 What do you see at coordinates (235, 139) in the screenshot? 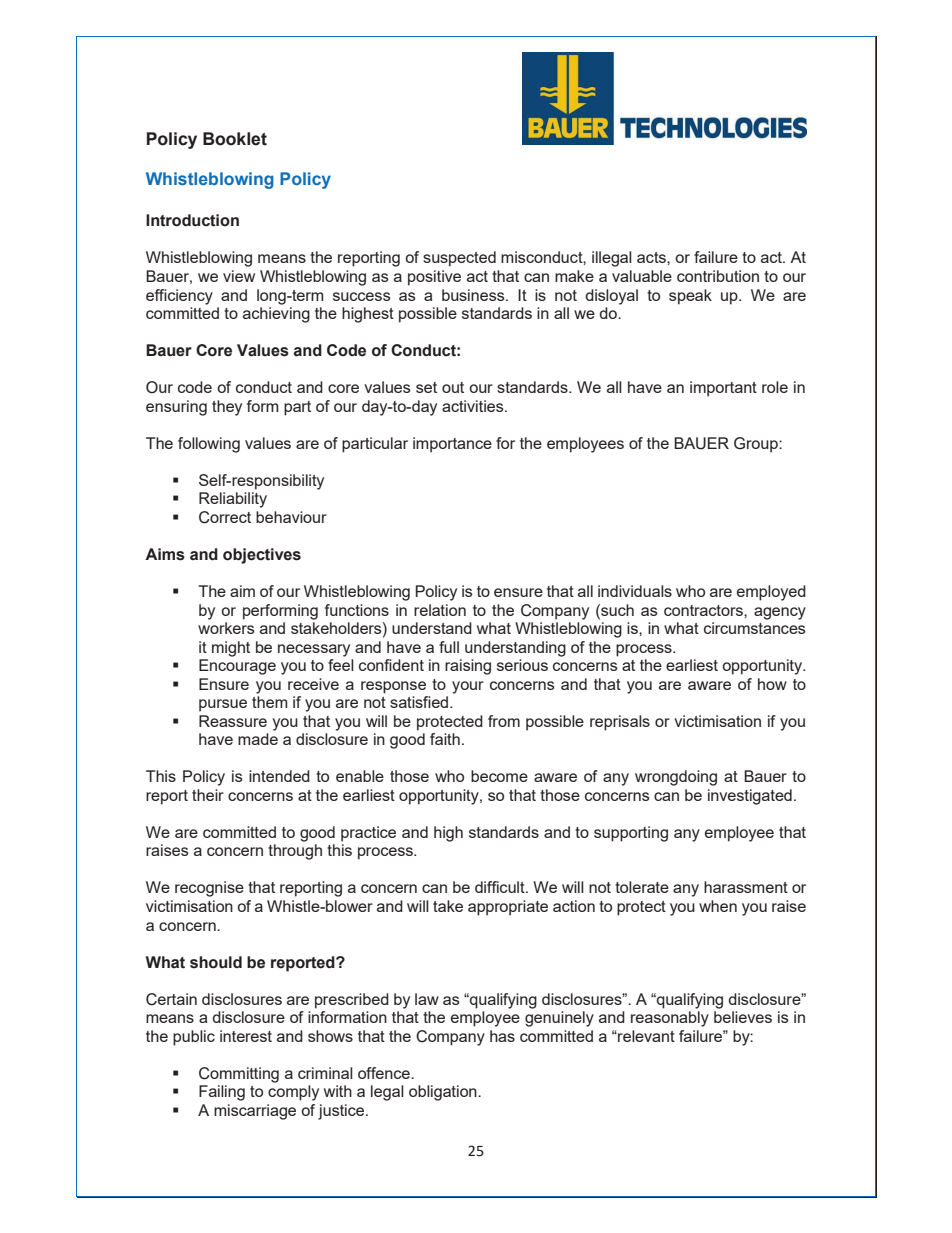
I see `Booklet` at bounding box center [235, 139].
